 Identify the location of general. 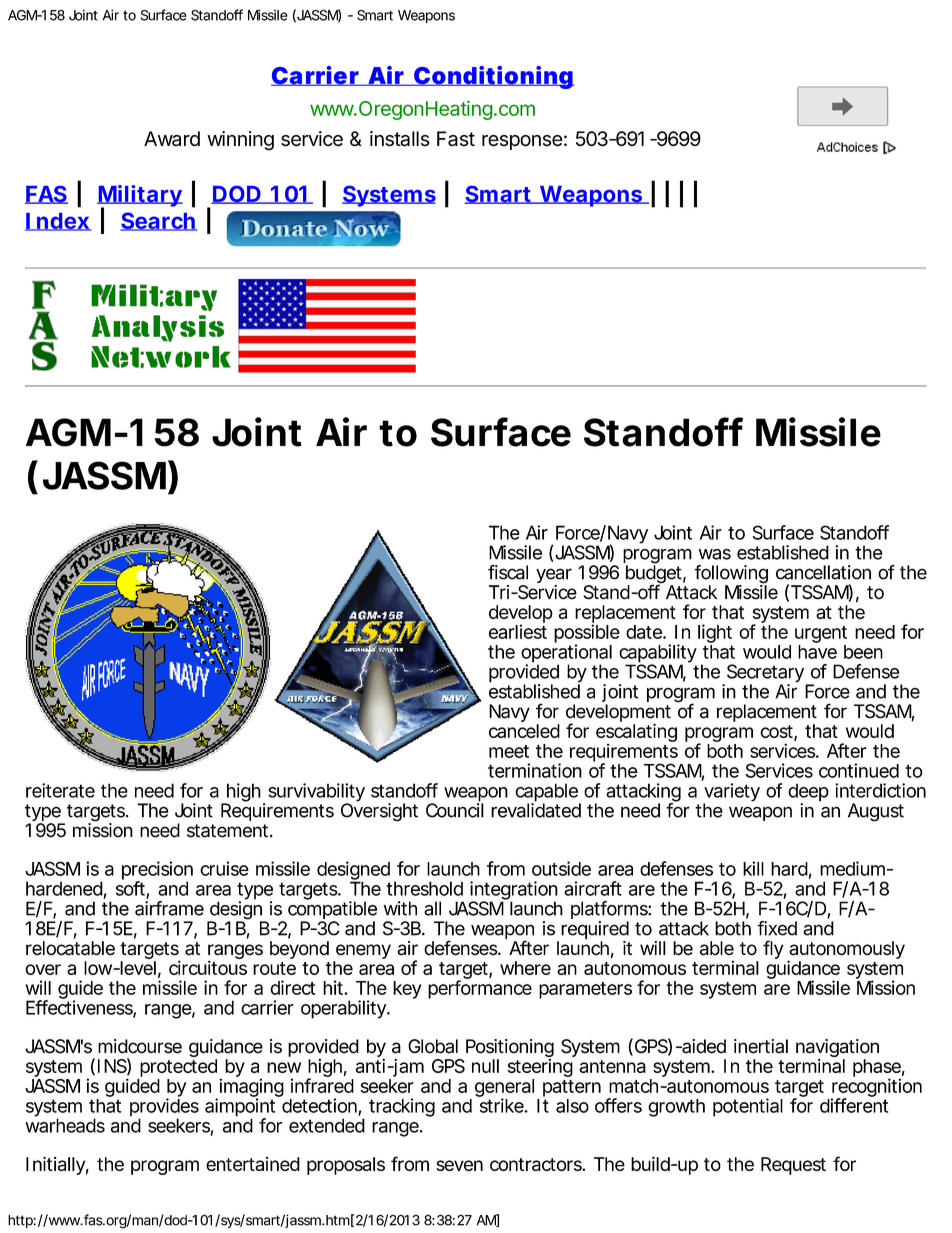
(504, 1089).
